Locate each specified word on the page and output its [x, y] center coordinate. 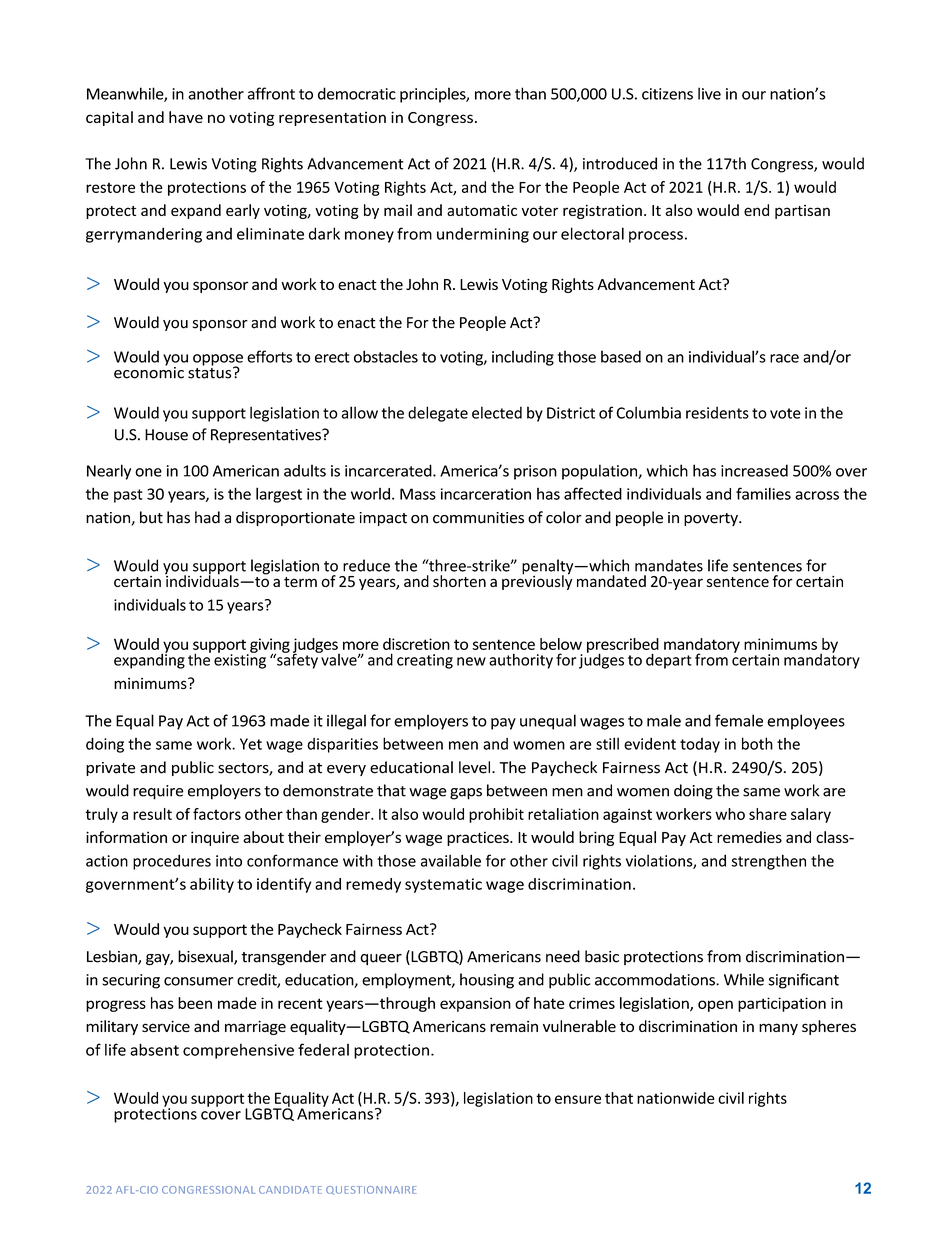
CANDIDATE [290, 1190]
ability [212, 885]
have [186, 117]
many [778, 1029]
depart [669, 661]
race [784, 358]
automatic [482, 210]
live [709, 93]
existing [240, 660]
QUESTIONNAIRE [371, 1190]
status [211, 373]
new [471, 661]
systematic [443, 885]
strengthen [768, 862]
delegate [438, 414]
